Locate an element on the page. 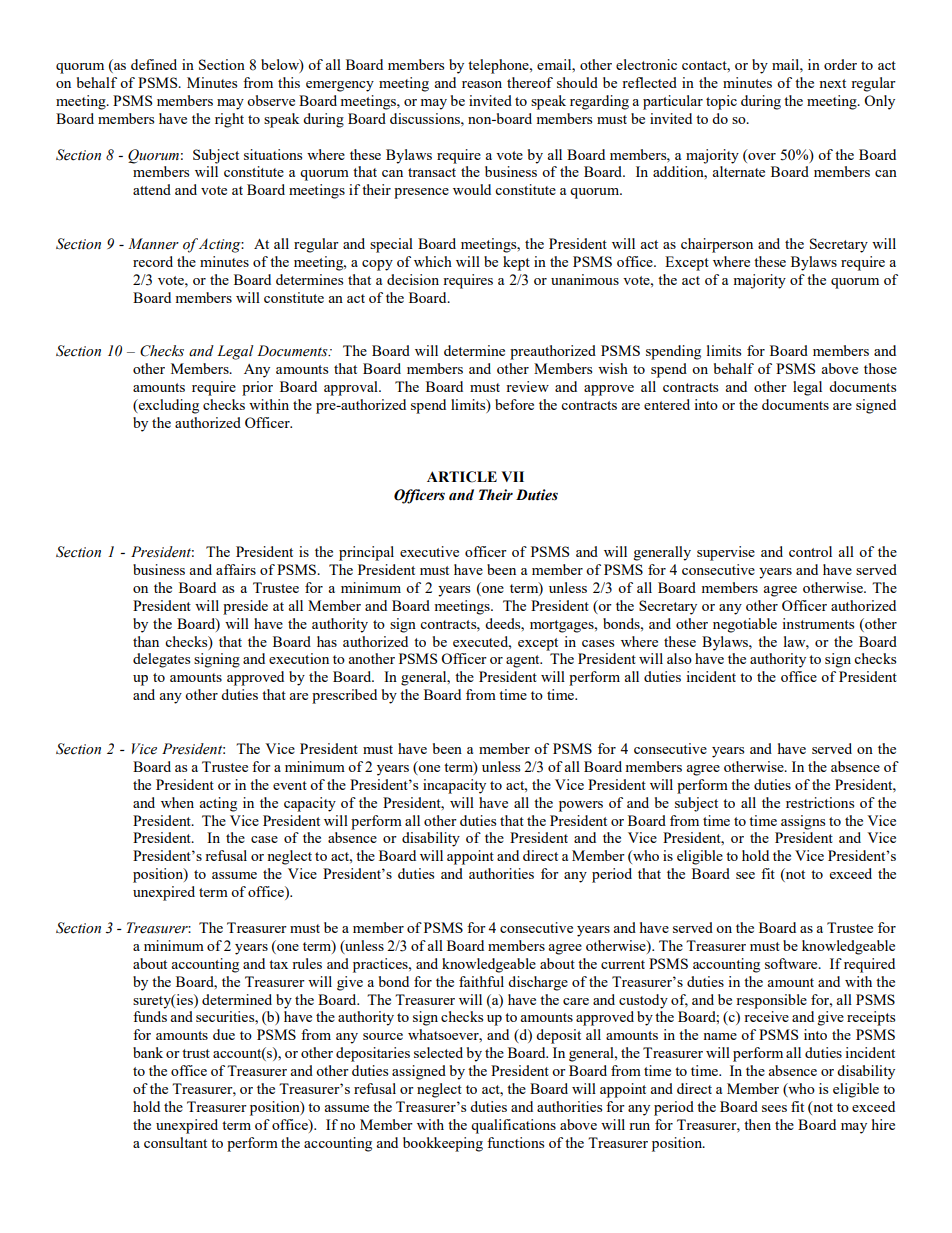  next is located at coordinates (832, 83).
